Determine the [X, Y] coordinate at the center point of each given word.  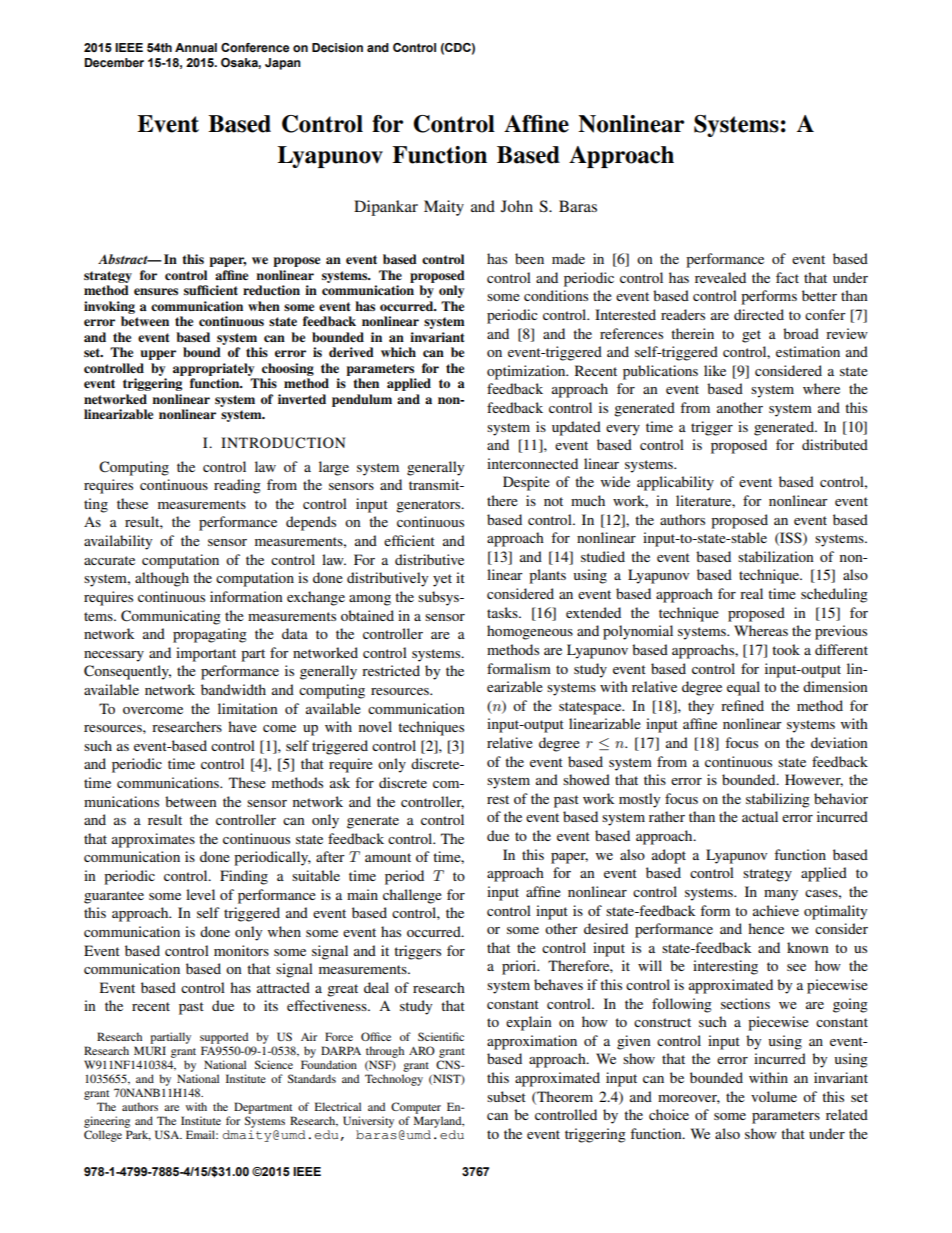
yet [442, 580]
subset [506, 1096]
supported [224, 1038]
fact [787, 277]
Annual [196, 47]
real [751, 593]
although [162, 579]
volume [774, 1096]
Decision [337, 48]
